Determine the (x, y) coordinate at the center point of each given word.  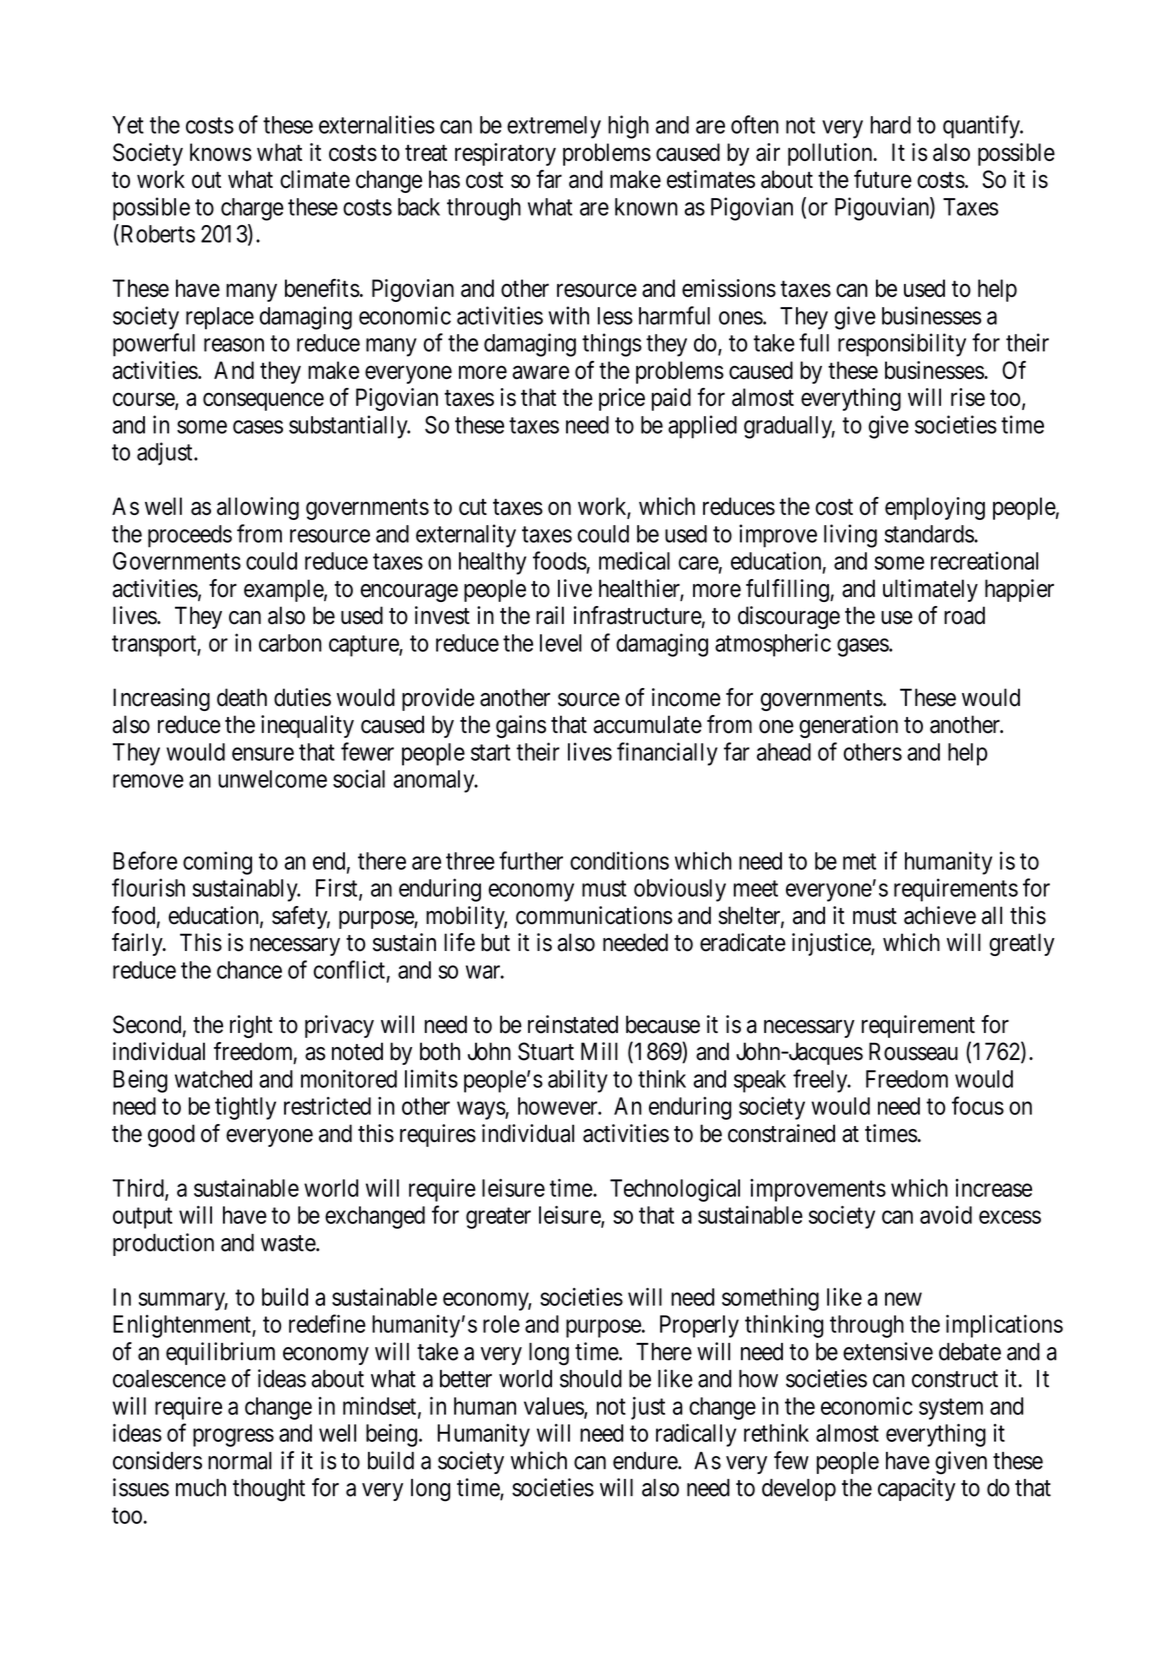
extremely (554, 127)
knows (221, 152)
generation (848, 726)
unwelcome (272, 779)
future (883, 179)
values (554, 1407)
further (531, 860)
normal (240, 1461)
